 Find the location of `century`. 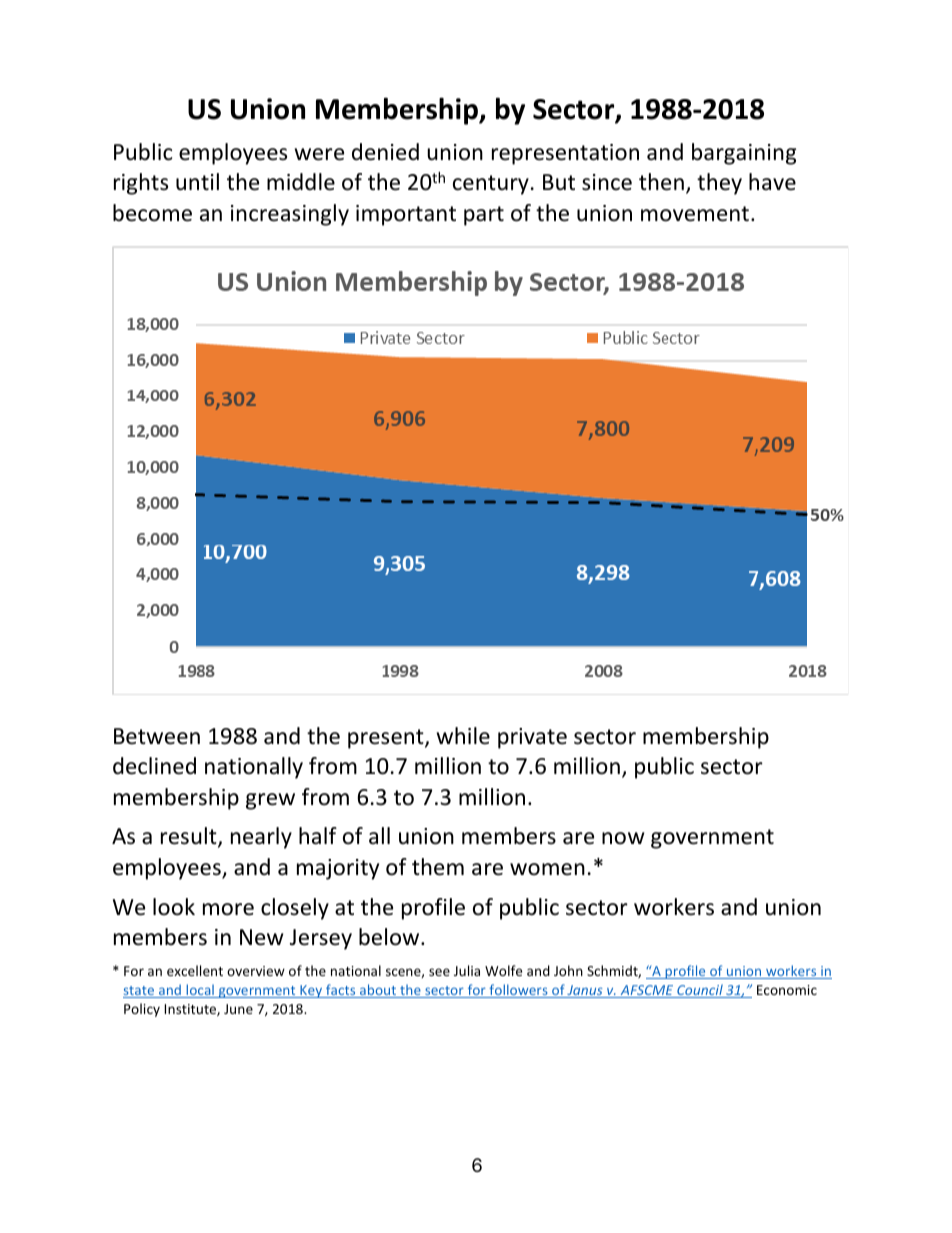

century is located at coordinates (491, 185).
